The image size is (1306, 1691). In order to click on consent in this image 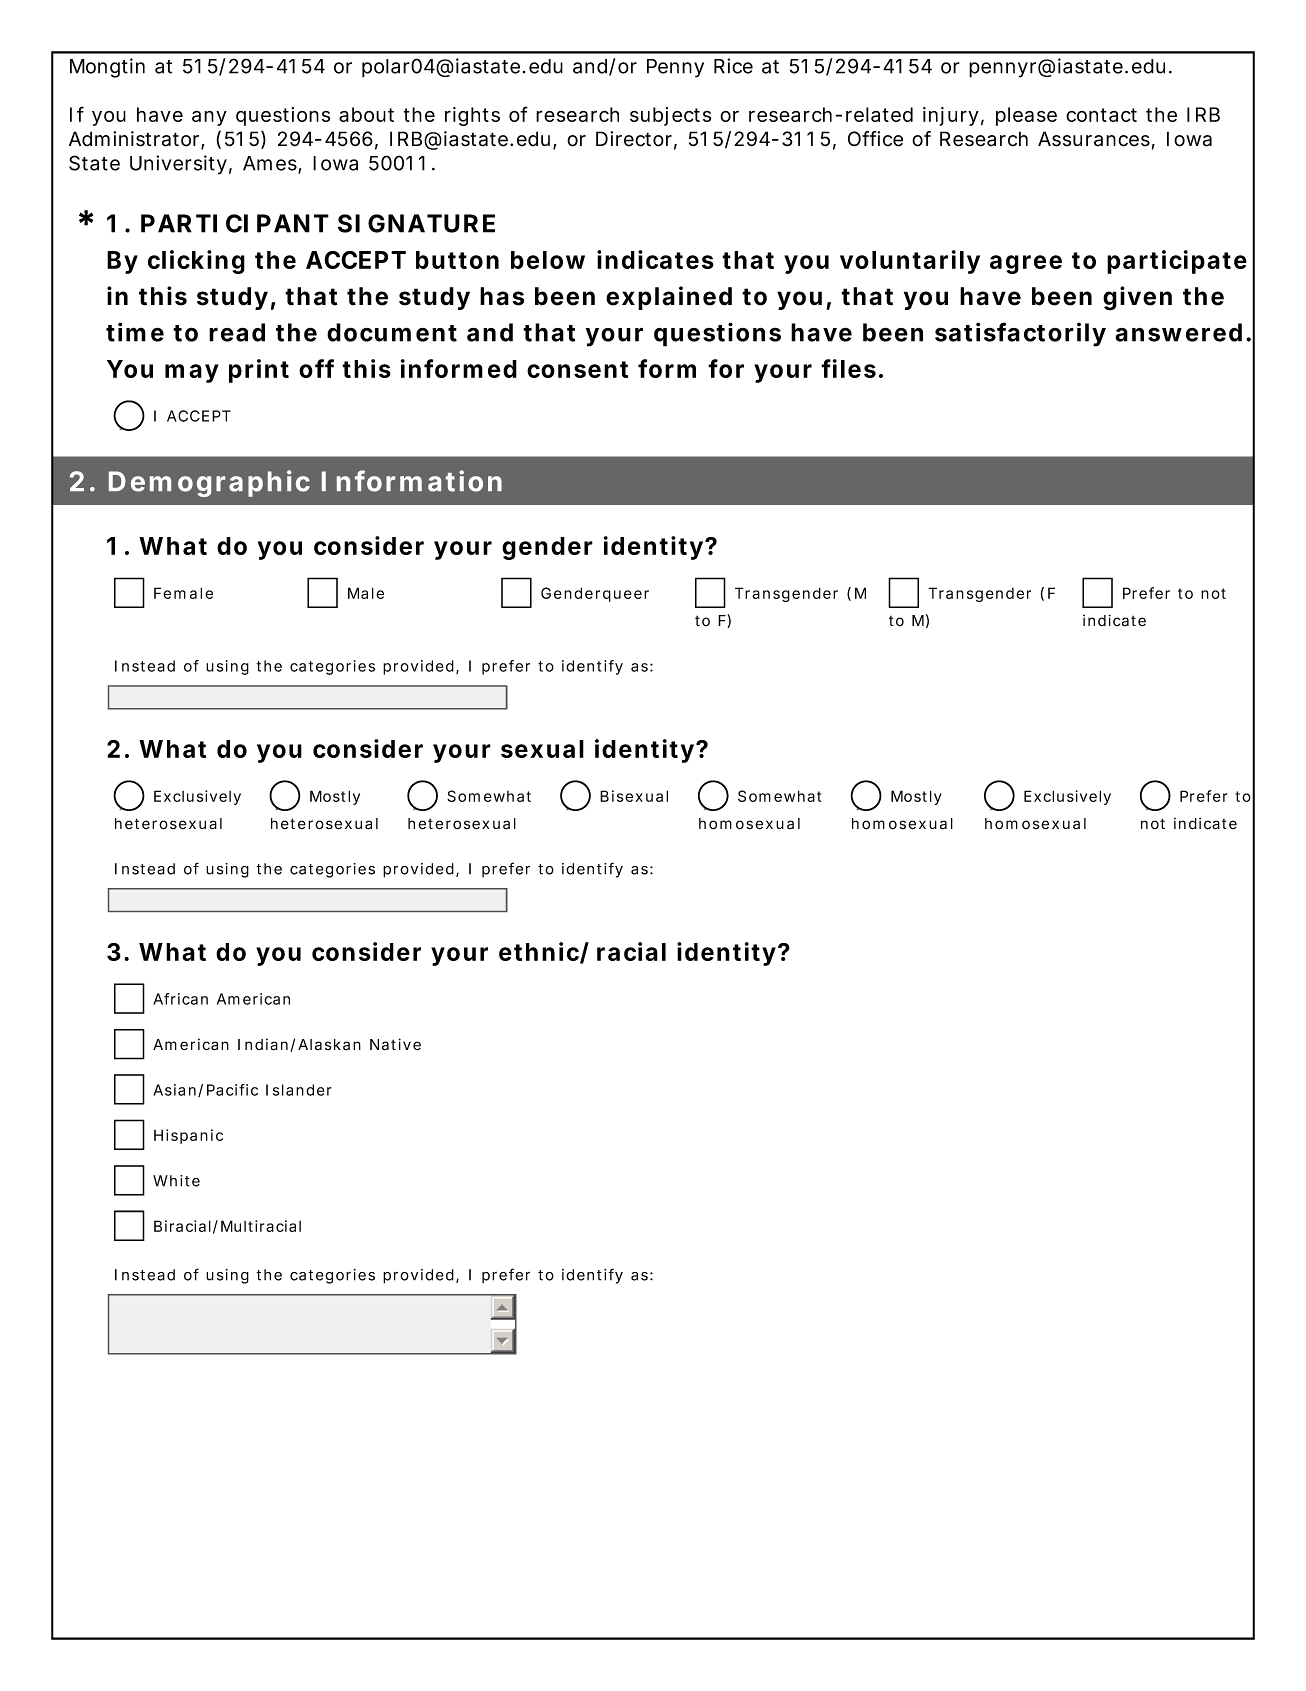, I will do `click(577, 369)`.
